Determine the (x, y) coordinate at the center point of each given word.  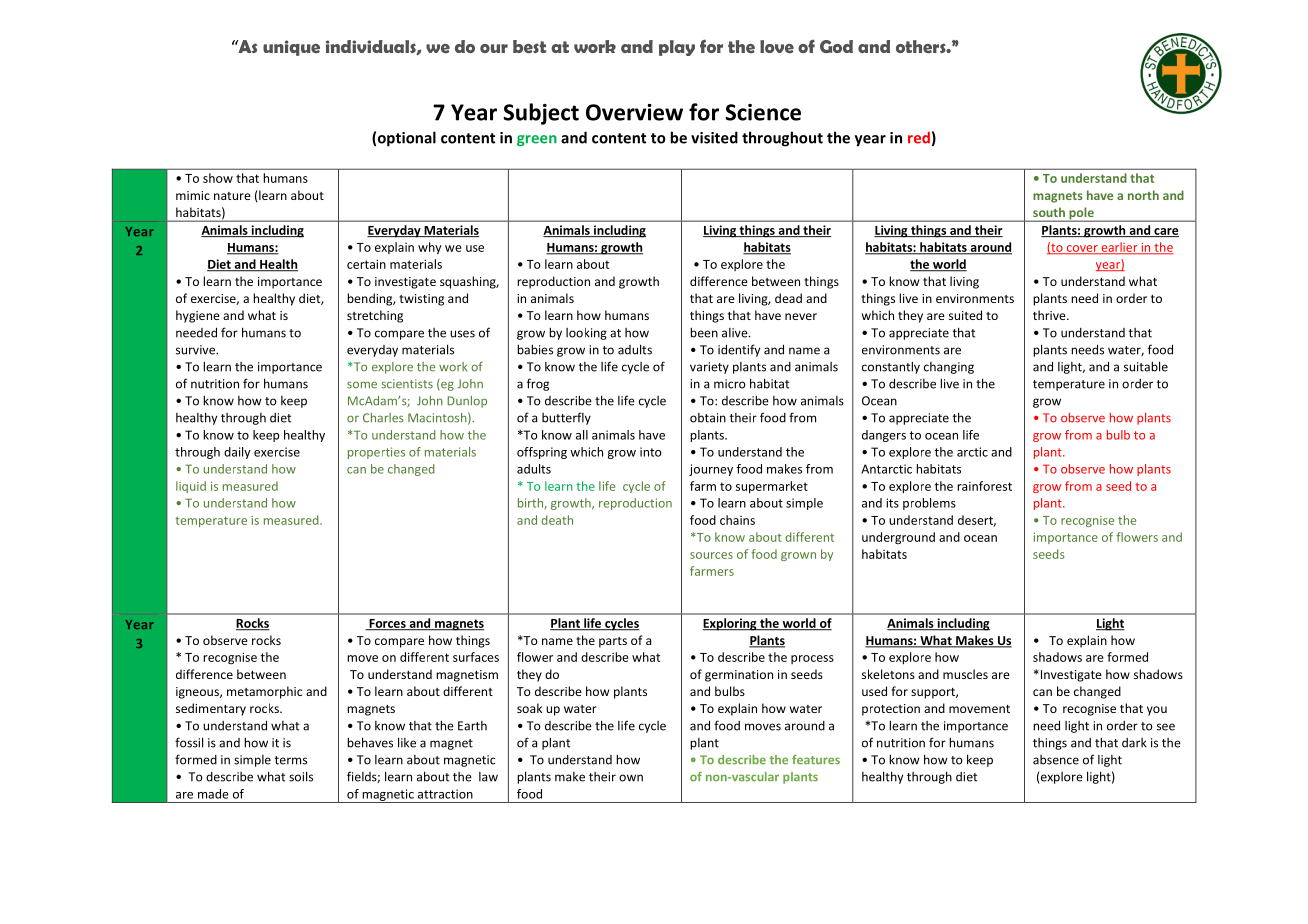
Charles (383, 418)
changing (949, 368)
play (677, 48)
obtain (708, 418)
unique (291, 48)
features (816, 760)
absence (1056, 760)
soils (301, 776)
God (836, 46)
